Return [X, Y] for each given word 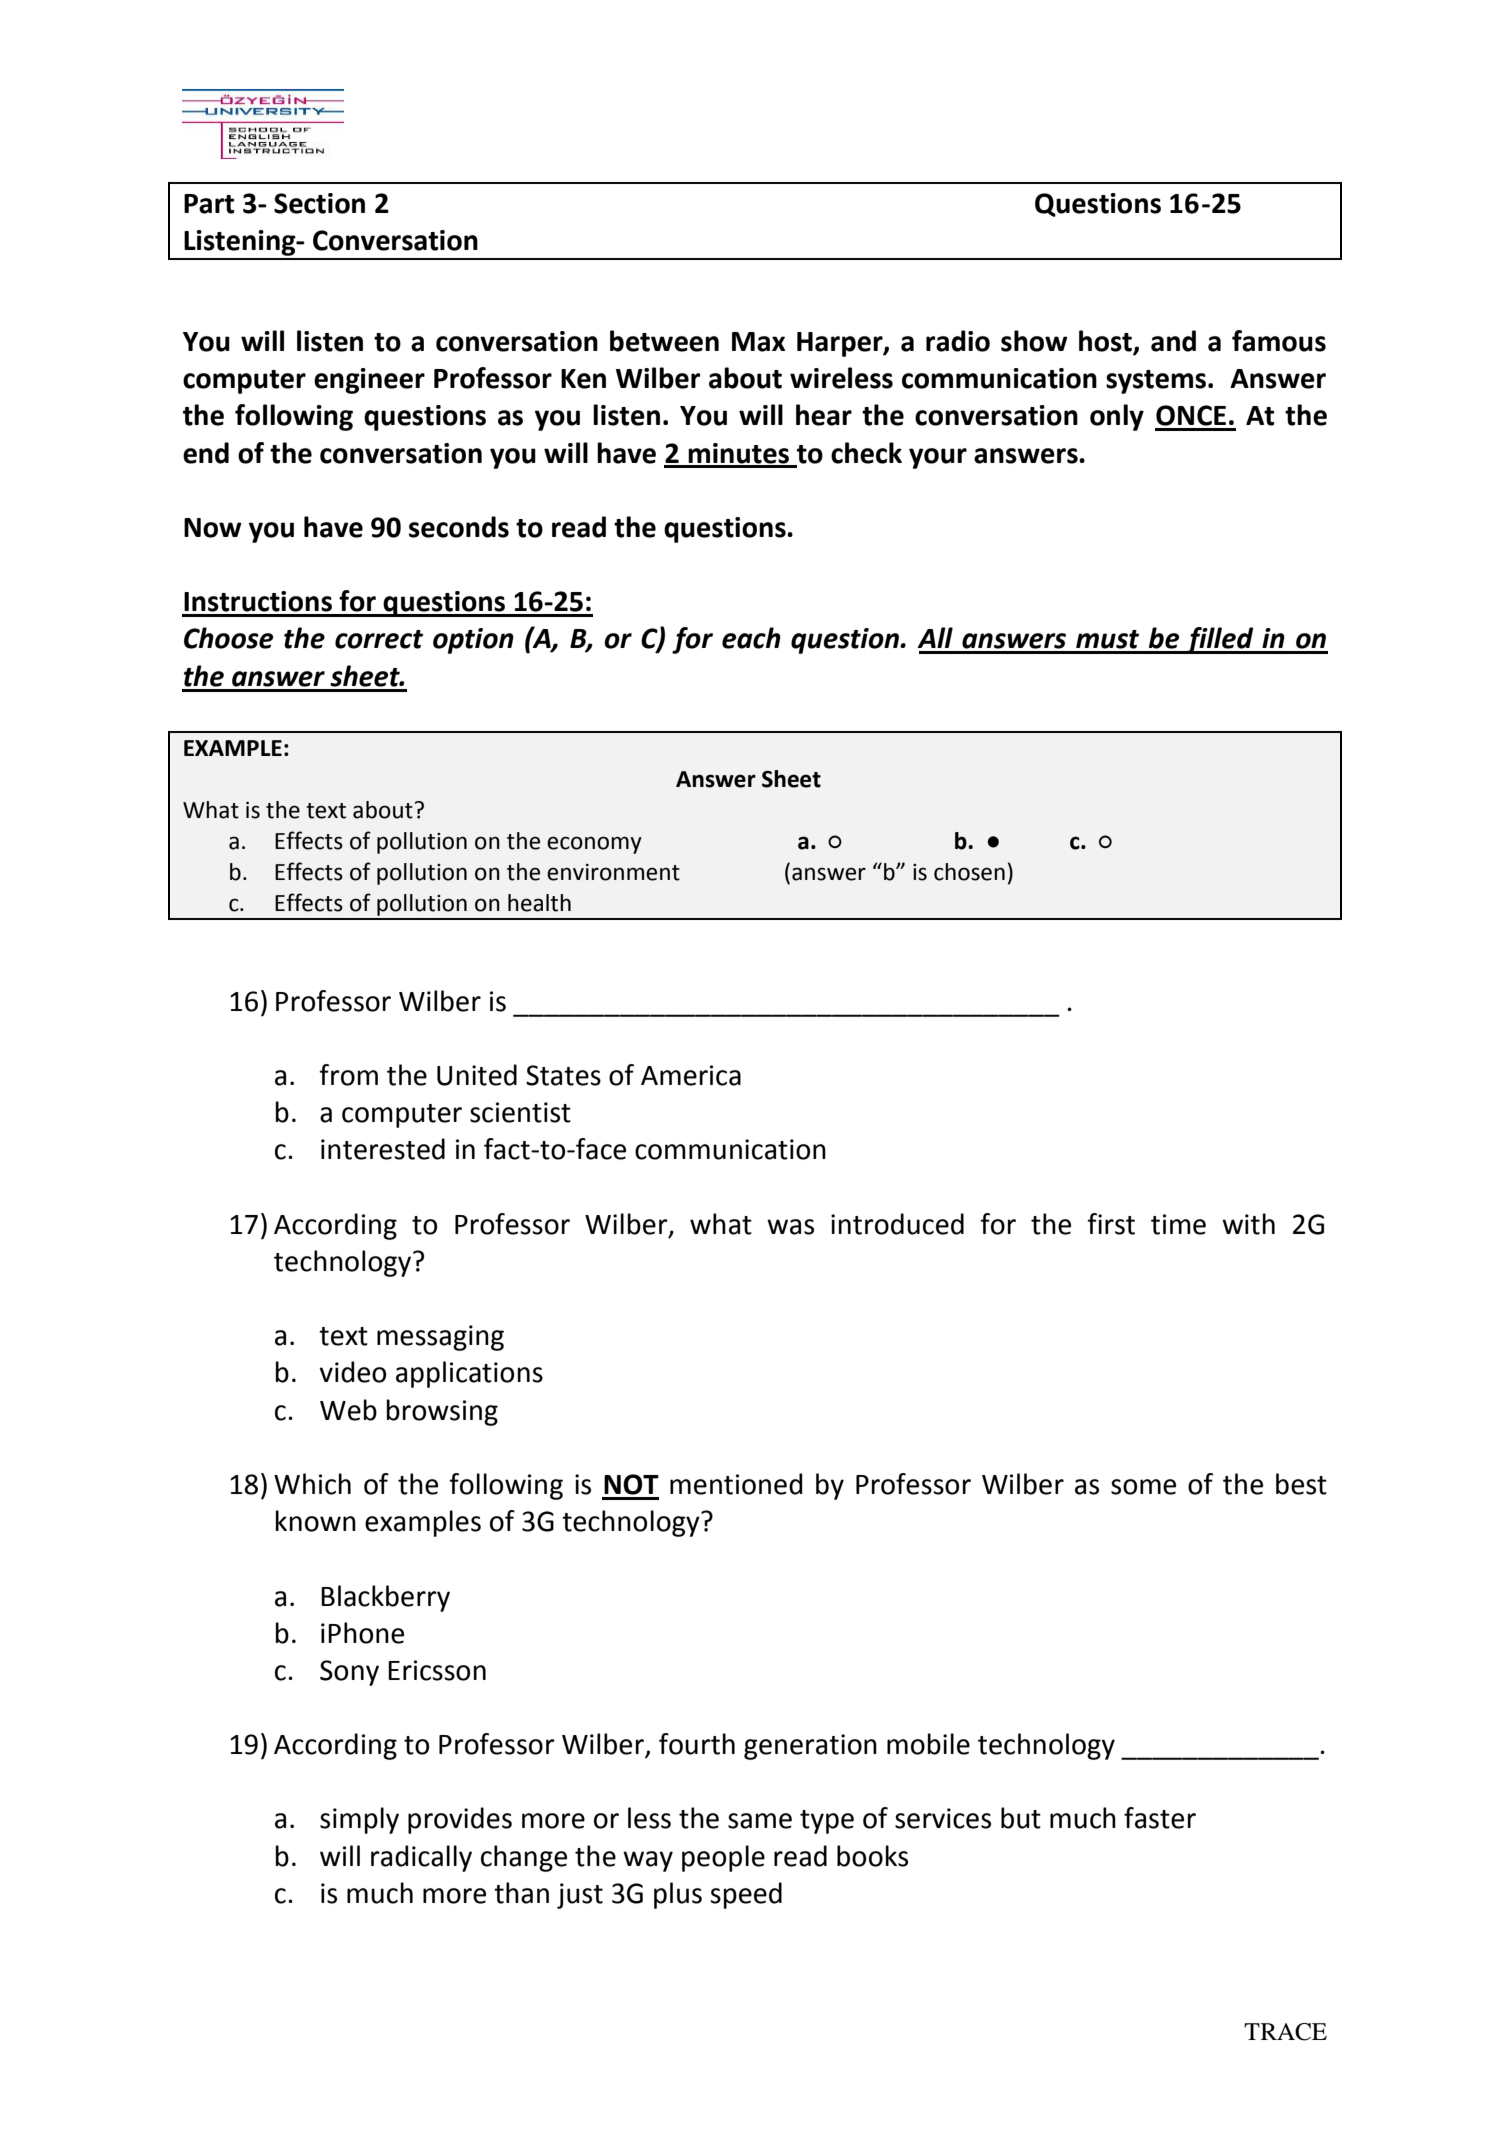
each [751, 638]
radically [421, 1858]
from [348, 1075]
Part [209, 204]
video [352, 1372]
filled [1220, 640]
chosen [969, 872]
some [1143, 1487]
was [790, 1227]
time [1178, 1224]
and [1173, 341]
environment [613, 872]
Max [758, 342]
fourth [697, 1744]
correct [379, 639]
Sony [349, 1673]
